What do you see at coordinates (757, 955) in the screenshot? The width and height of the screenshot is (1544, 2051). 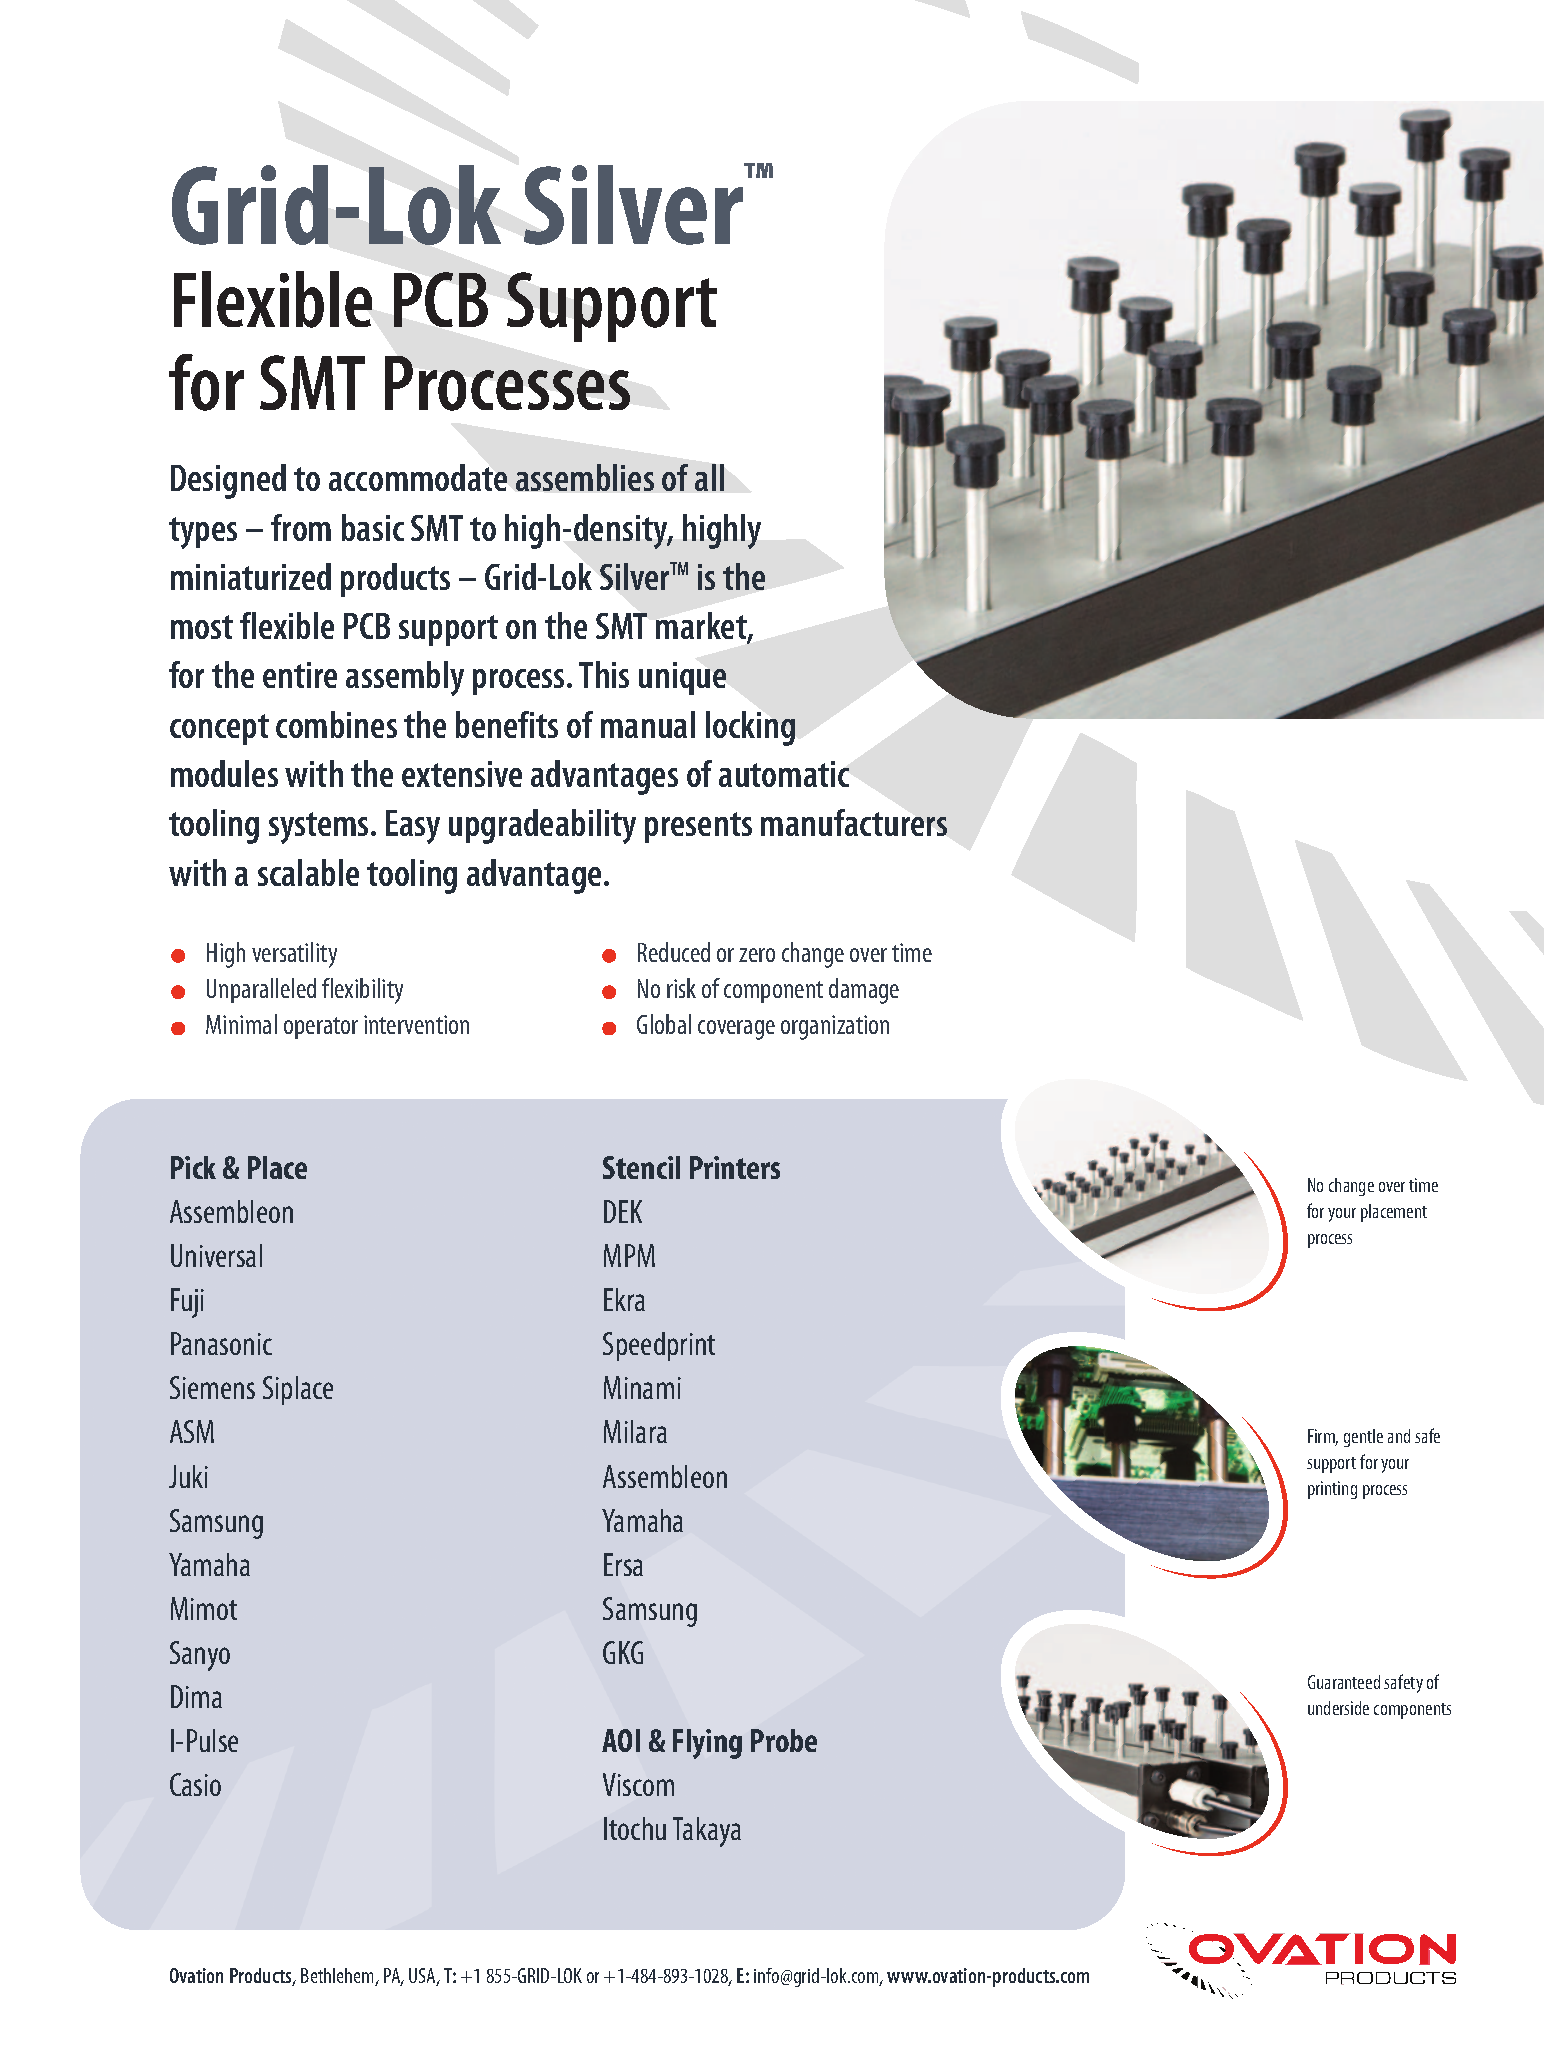 I see `zero` at bounding box center [757, 955].
